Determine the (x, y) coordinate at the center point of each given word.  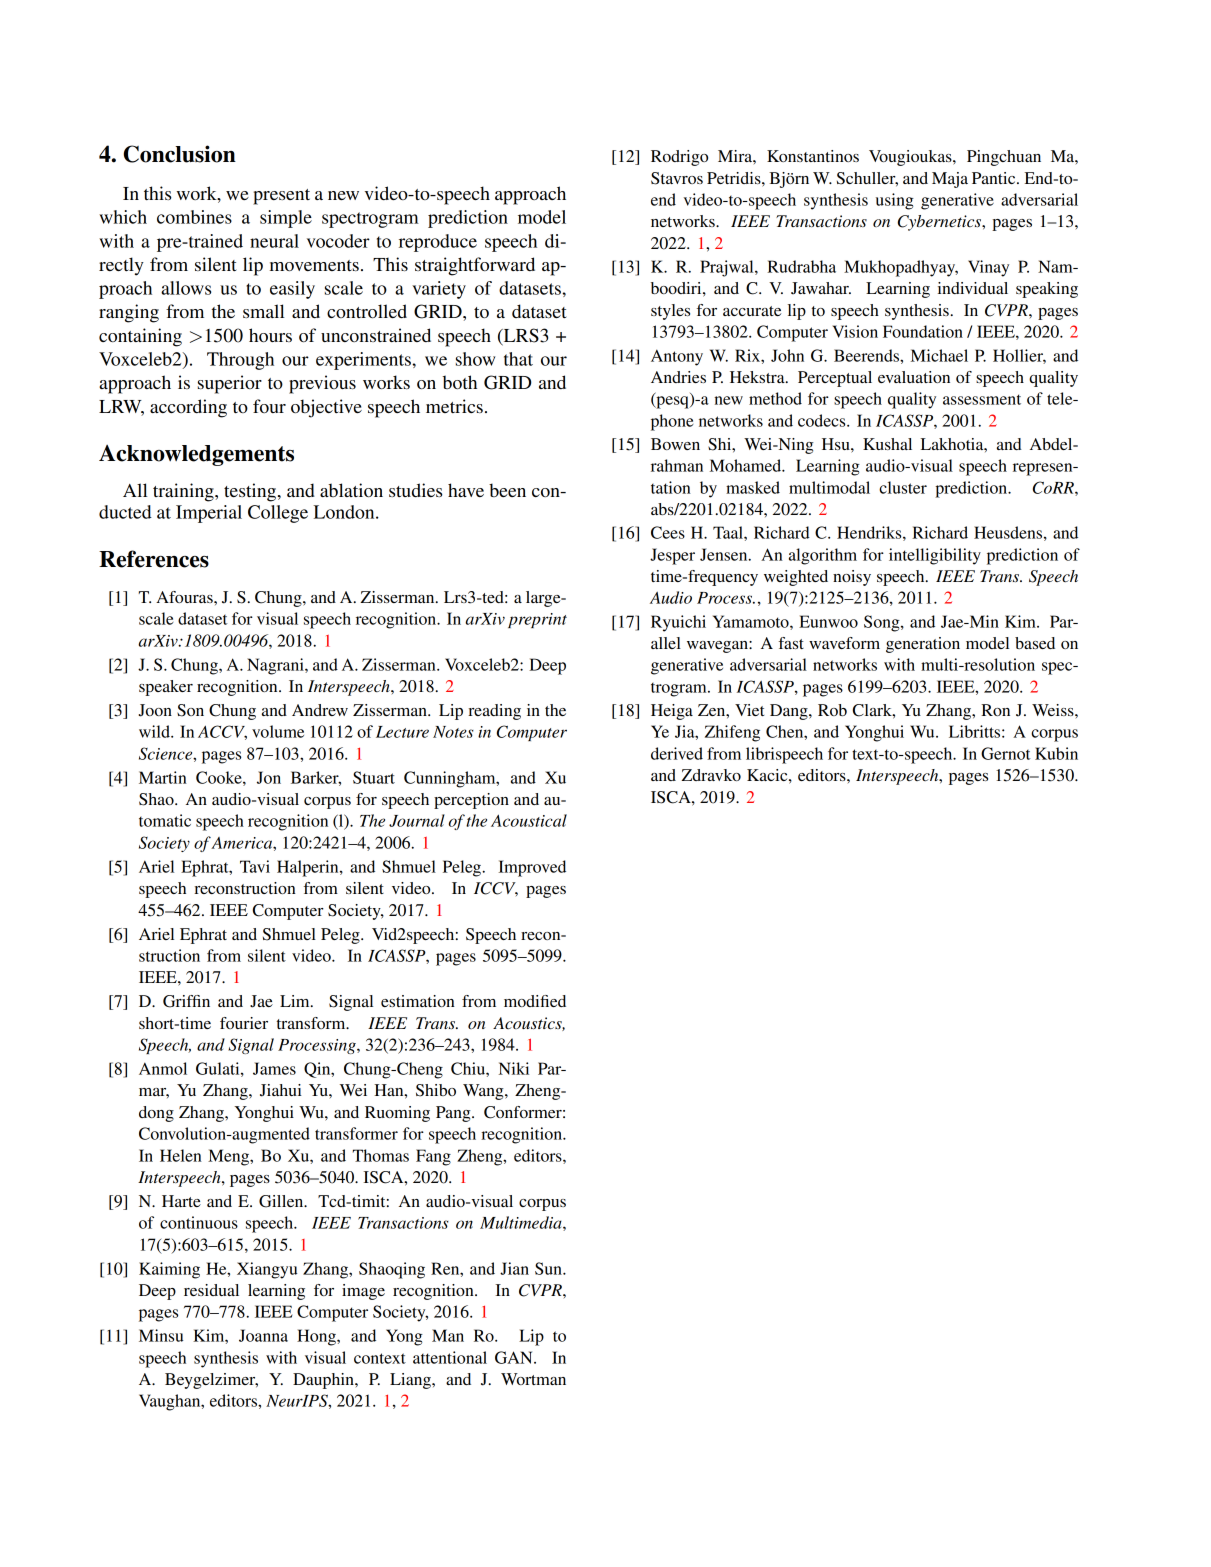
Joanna (263, 1335)
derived (677, 753)
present (281, 197)
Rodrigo (679, 158)
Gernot (1006, 753)
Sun (549, 1268)
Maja (950, 180)
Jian (514, 1268)
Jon (269, 777)
